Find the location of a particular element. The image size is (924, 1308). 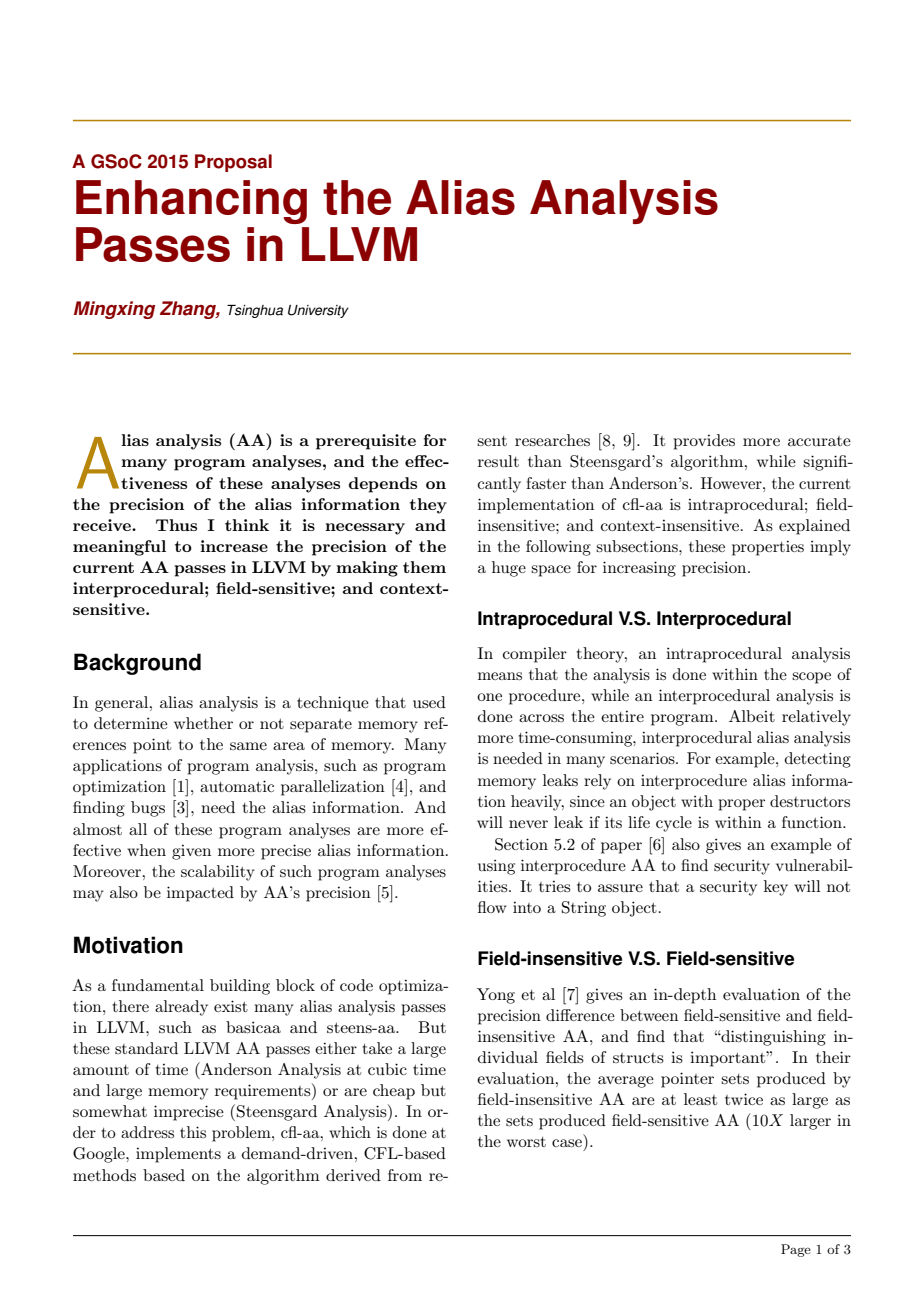

Albeit is located at coordinates (752, 716).
